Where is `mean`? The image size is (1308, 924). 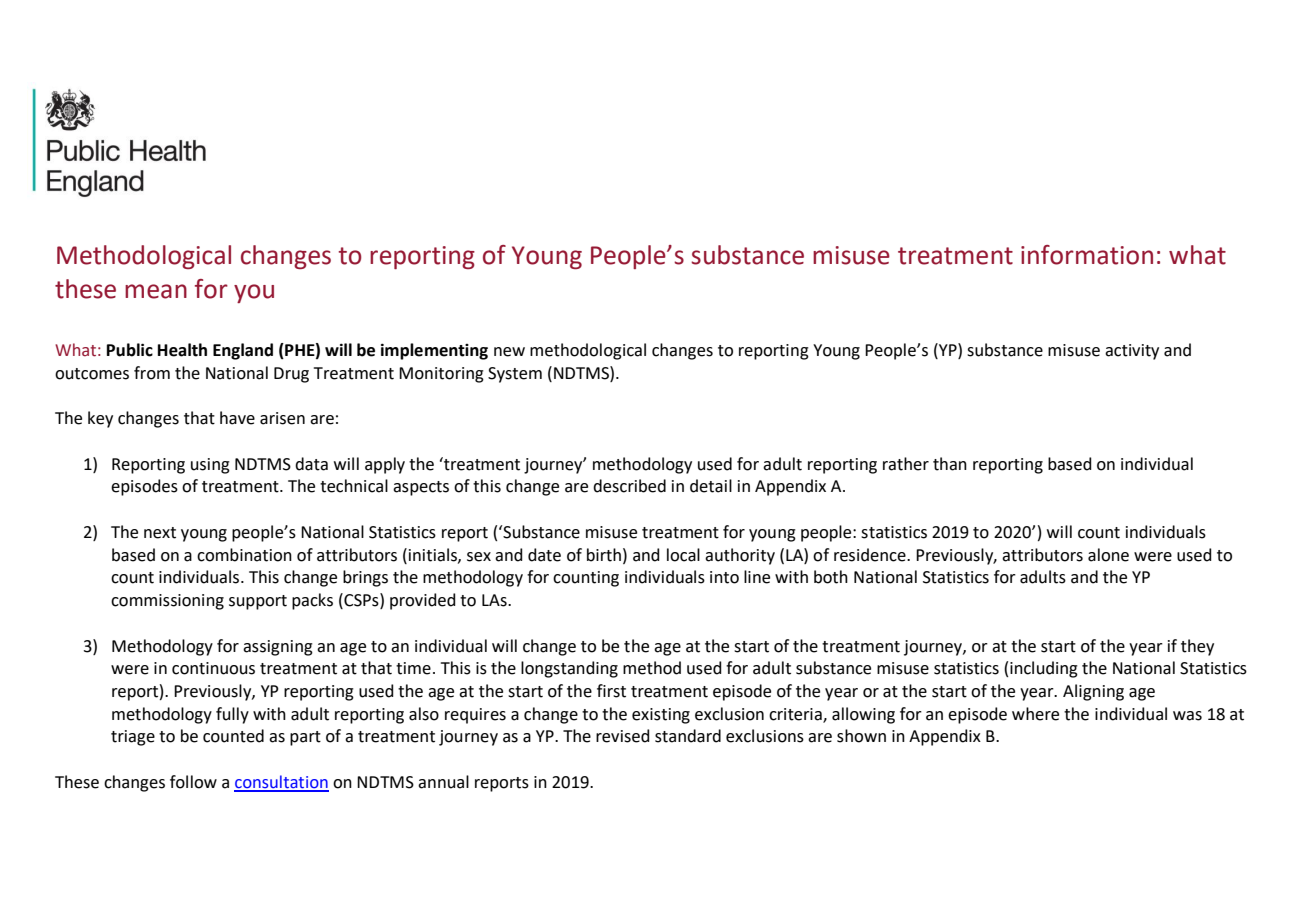
mean is located at coordinates (156, 291).
